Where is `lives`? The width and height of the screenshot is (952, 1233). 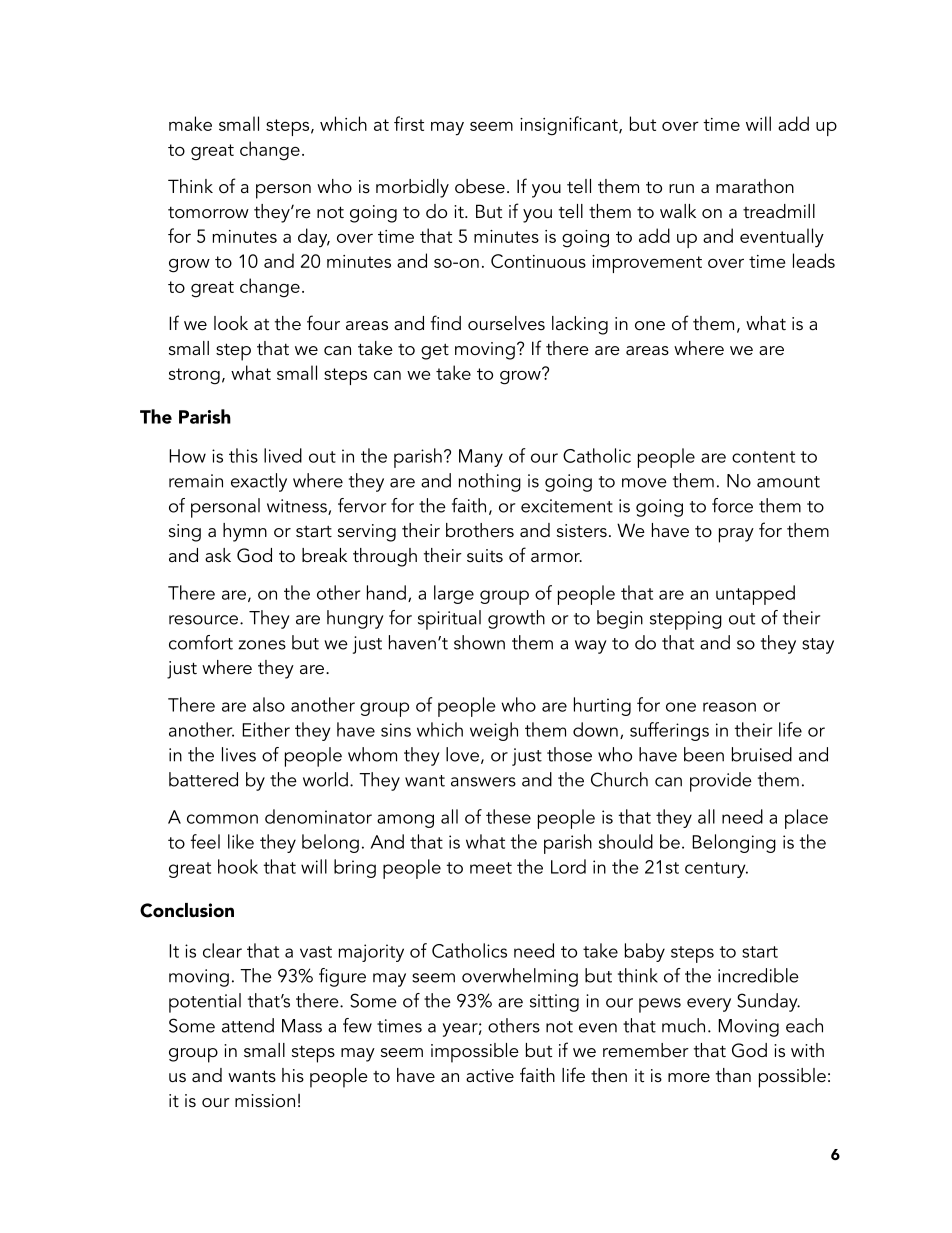
lives is located at coordinates (239, 754).
